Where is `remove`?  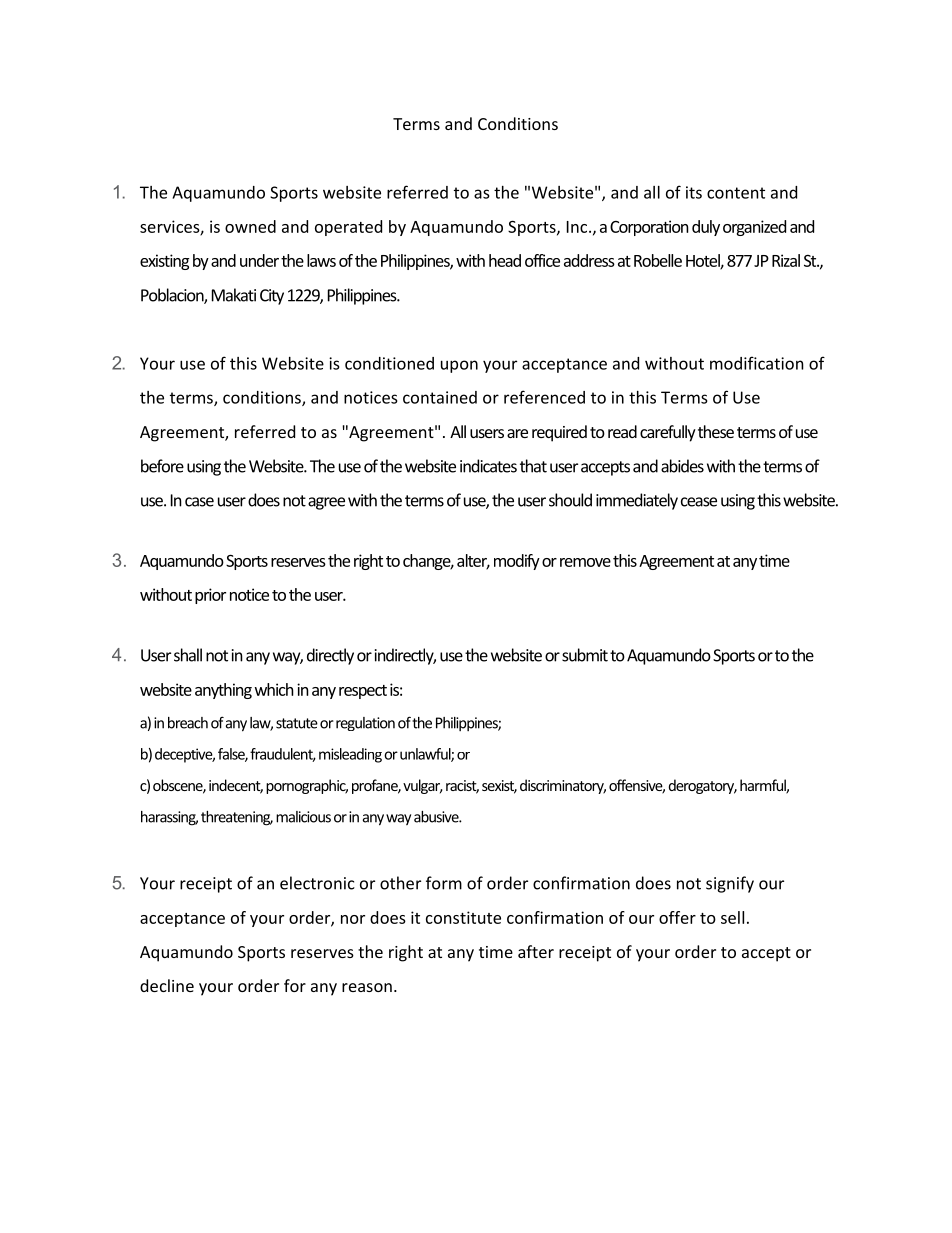 remove is located at coordinates (585, 562).
